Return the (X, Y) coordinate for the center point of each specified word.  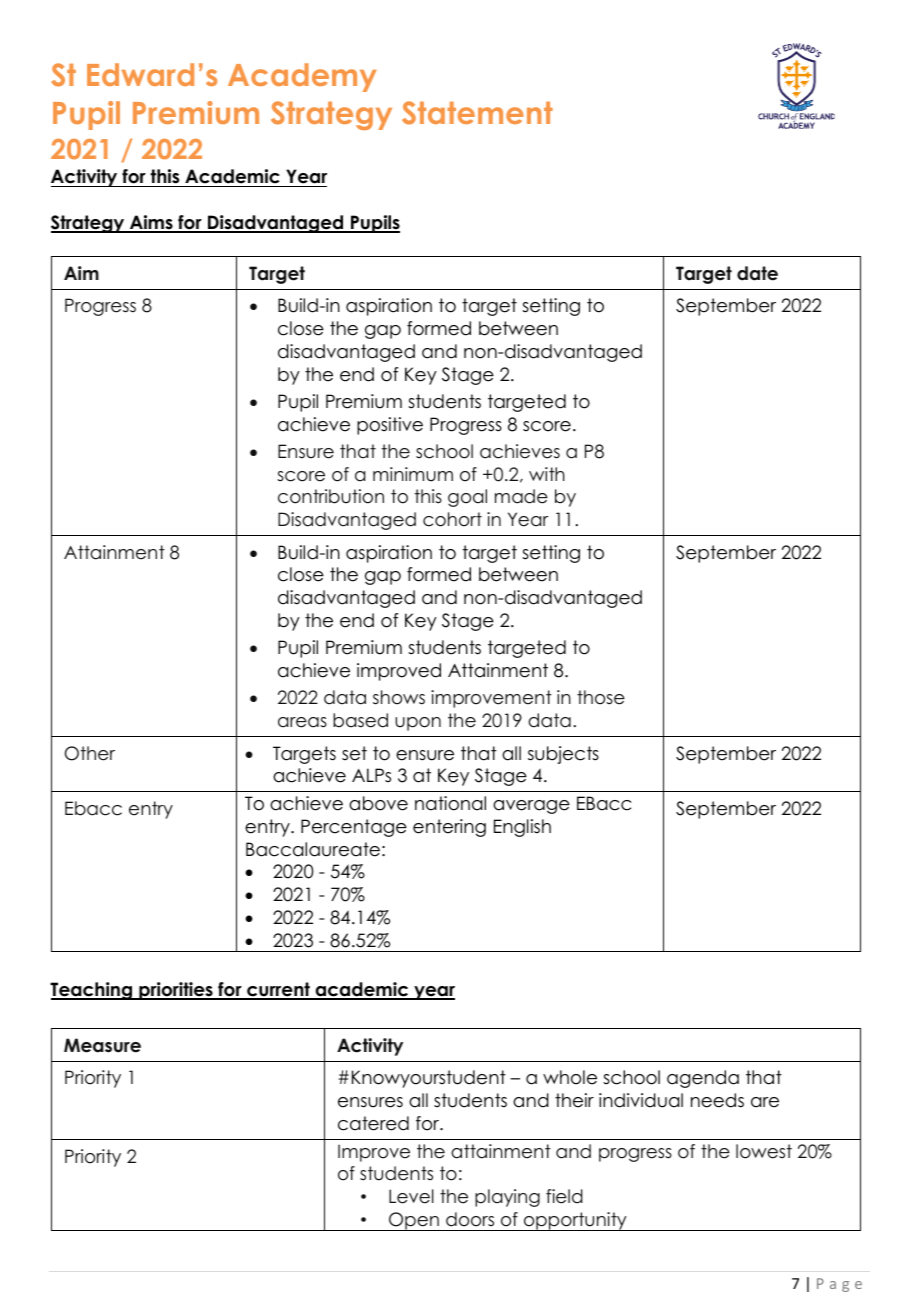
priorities (176, 991)
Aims (151, 223)
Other (90, 753)
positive (390, 426)
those (601, 697)
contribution (331, 496)
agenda (703, 1079)
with (547, 474)
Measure (102, 1045)
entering (449, 828)
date (757, 273)
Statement (477, 113)
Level (411, 1196)
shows (399, 697)
